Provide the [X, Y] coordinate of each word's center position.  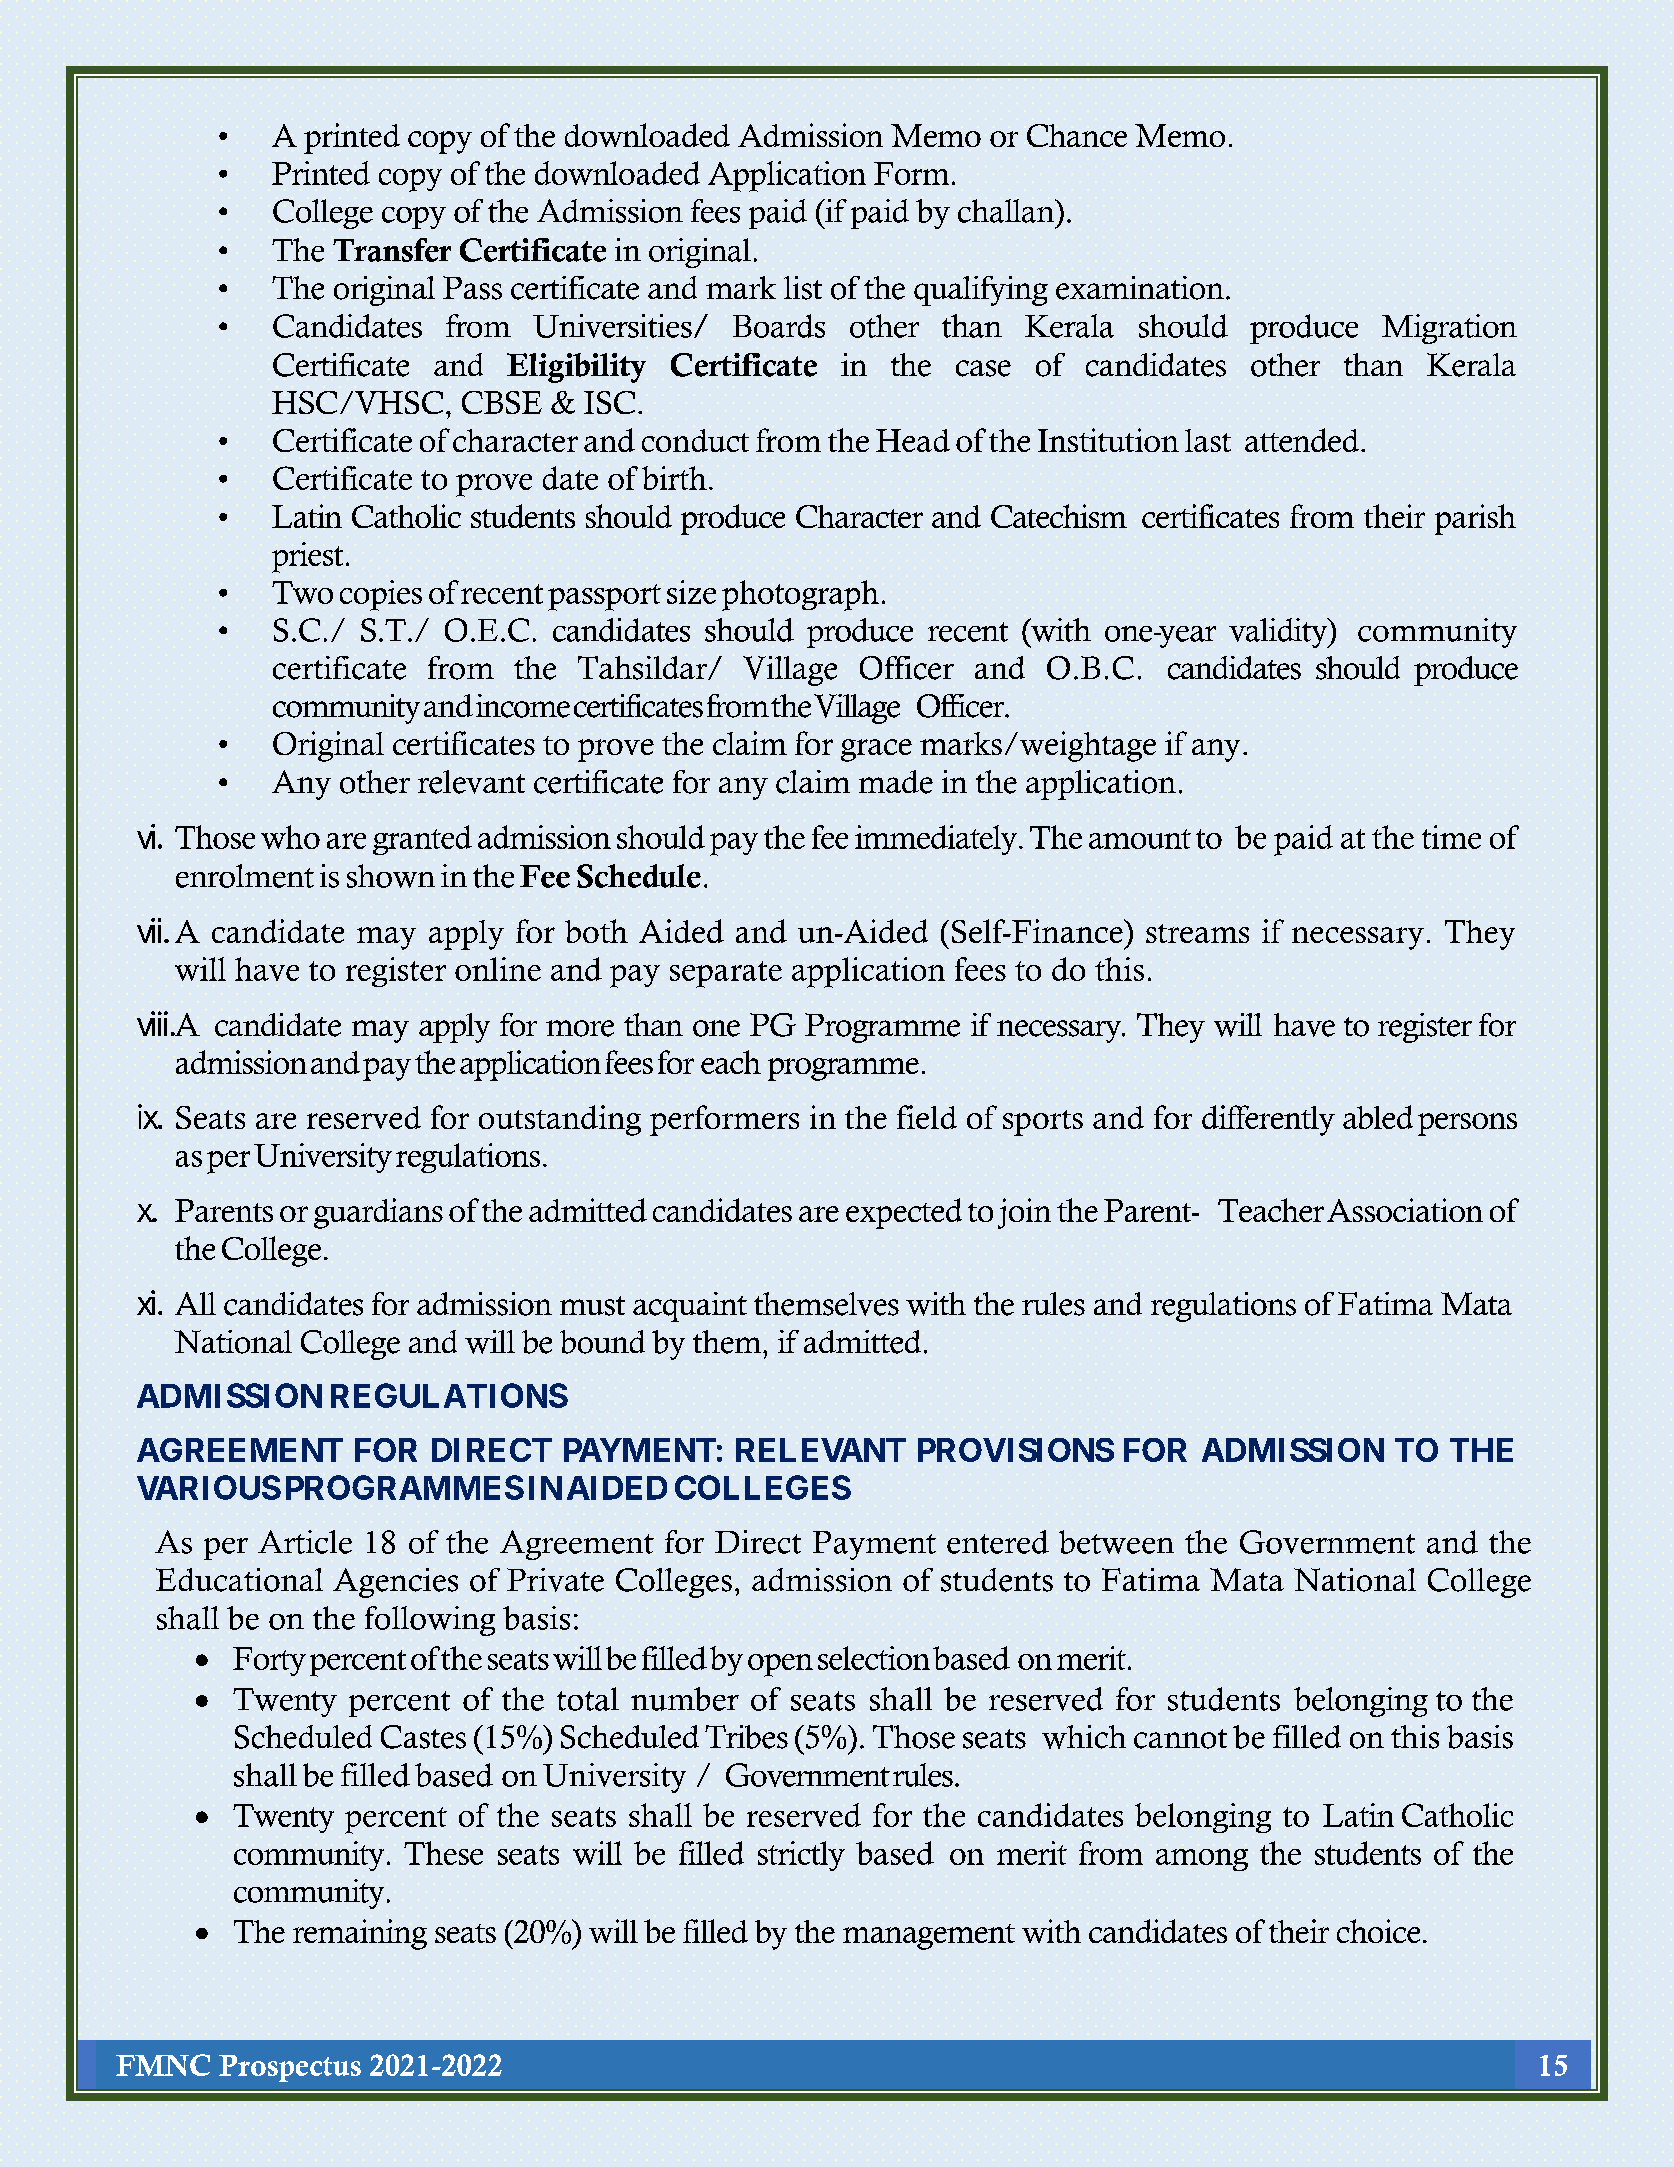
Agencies [395, 1583]
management [929, 1937]
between [1116, 1542]
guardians [378, 1213]
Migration [1449, 329]
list [803, 288]
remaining [360, 1934]
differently [1268, 1120]
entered [998, 1542]
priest [307, 557]
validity [1279, 633]
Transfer [392, 250]
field [927, 1117]
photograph [800, 595]
